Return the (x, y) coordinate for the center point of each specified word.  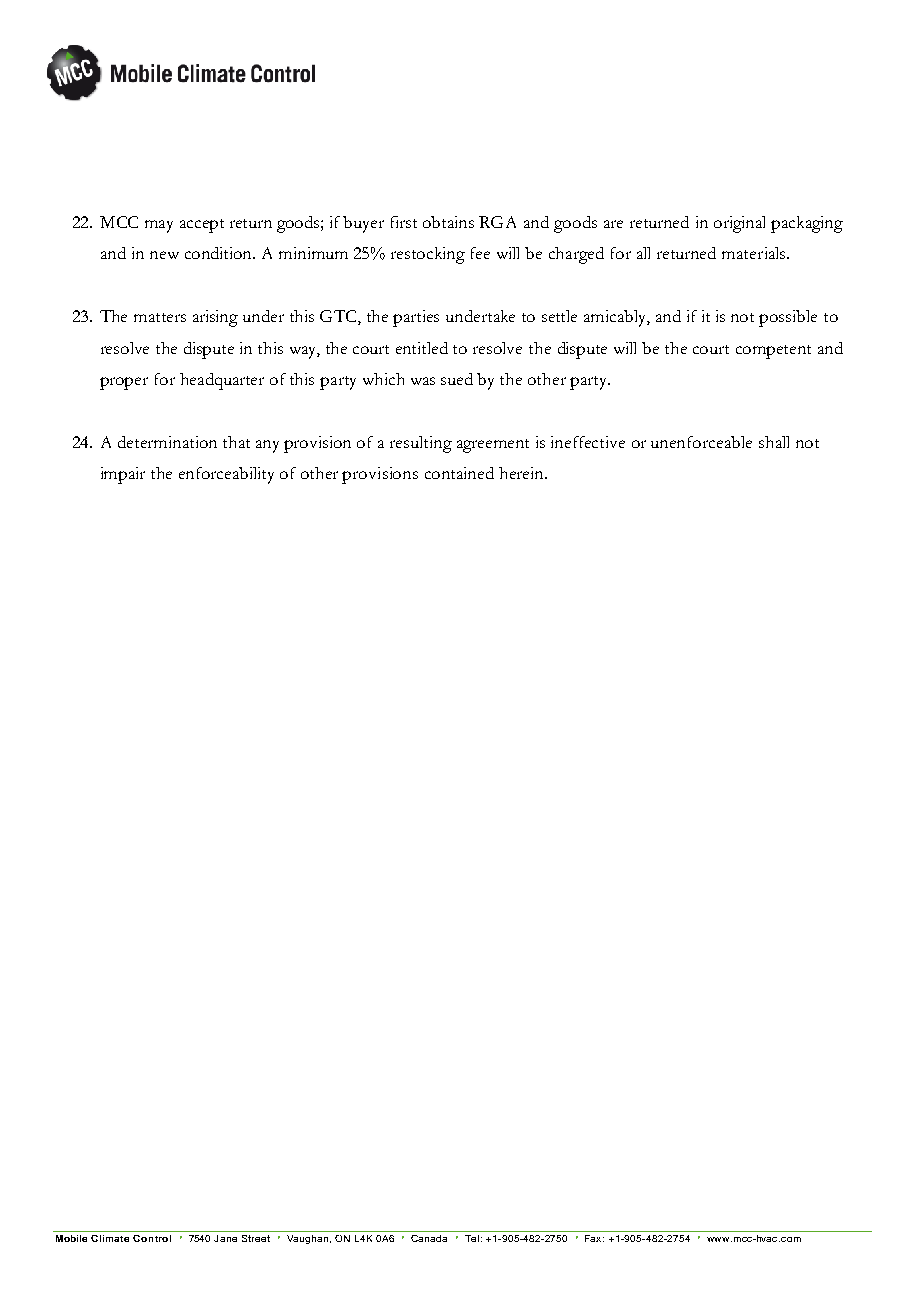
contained (459, 473)
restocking (428, 255)
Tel (472, 1238)
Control (152, 1238)
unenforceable (701, 442)
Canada (429, 1238)
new (164, 255)
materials (755, 253)
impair (123, 475)
